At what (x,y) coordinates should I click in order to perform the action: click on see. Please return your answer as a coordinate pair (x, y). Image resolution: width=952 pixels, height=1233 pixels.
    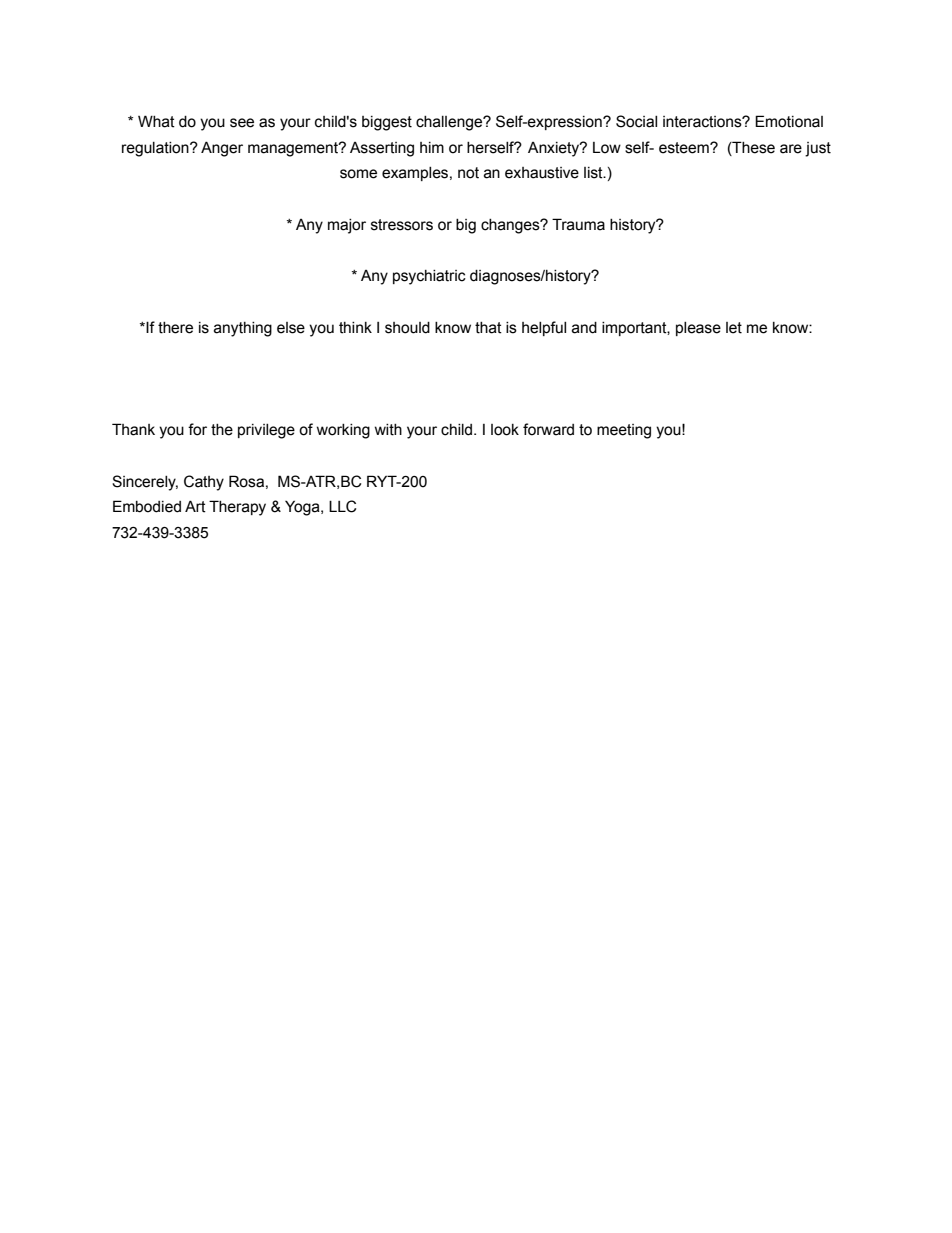
    Looking at the image, I should click on (242, 123).
